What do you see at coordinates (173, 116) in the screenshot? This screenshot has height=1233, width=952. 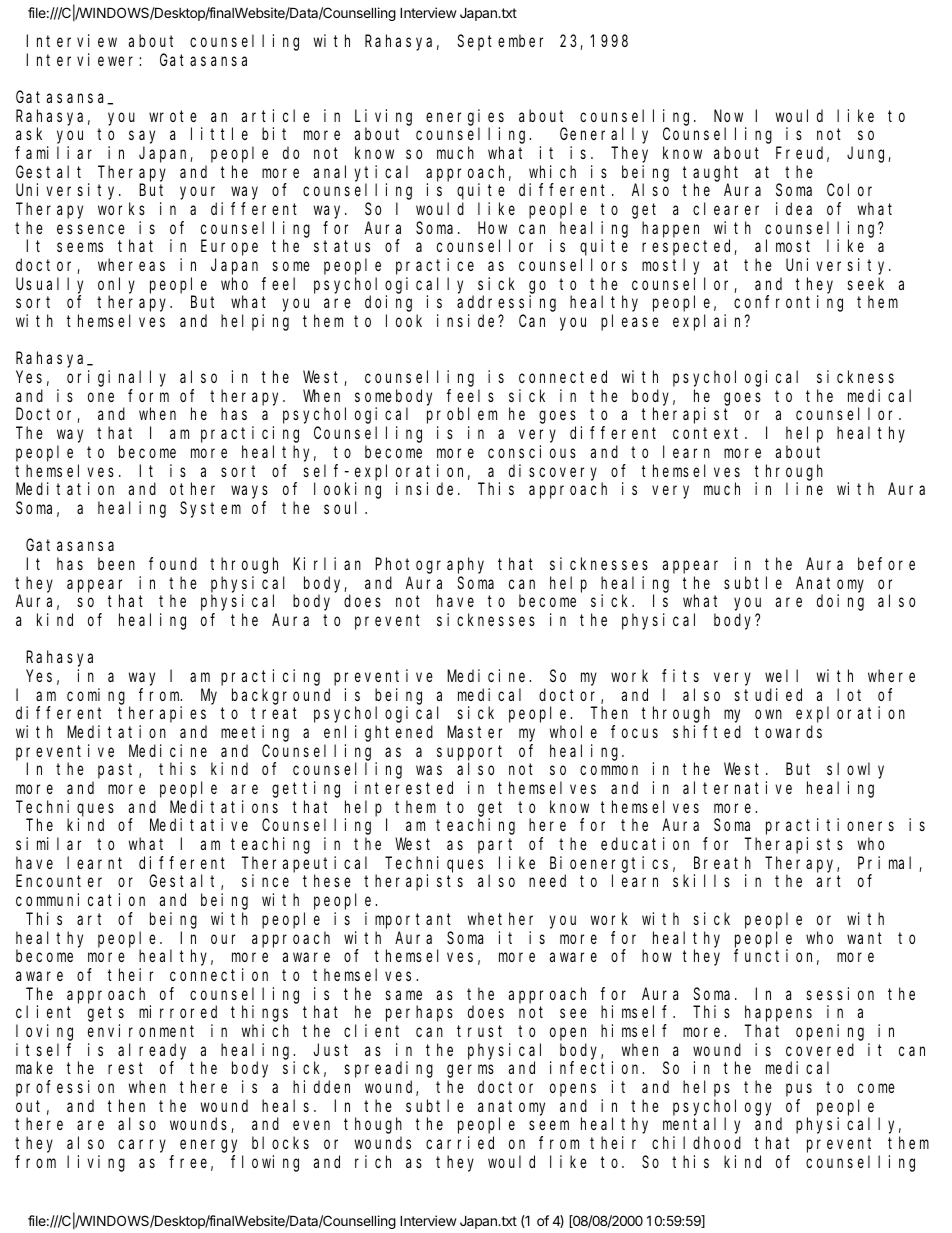 I see `wrote` at bounding box center [173, 116].
